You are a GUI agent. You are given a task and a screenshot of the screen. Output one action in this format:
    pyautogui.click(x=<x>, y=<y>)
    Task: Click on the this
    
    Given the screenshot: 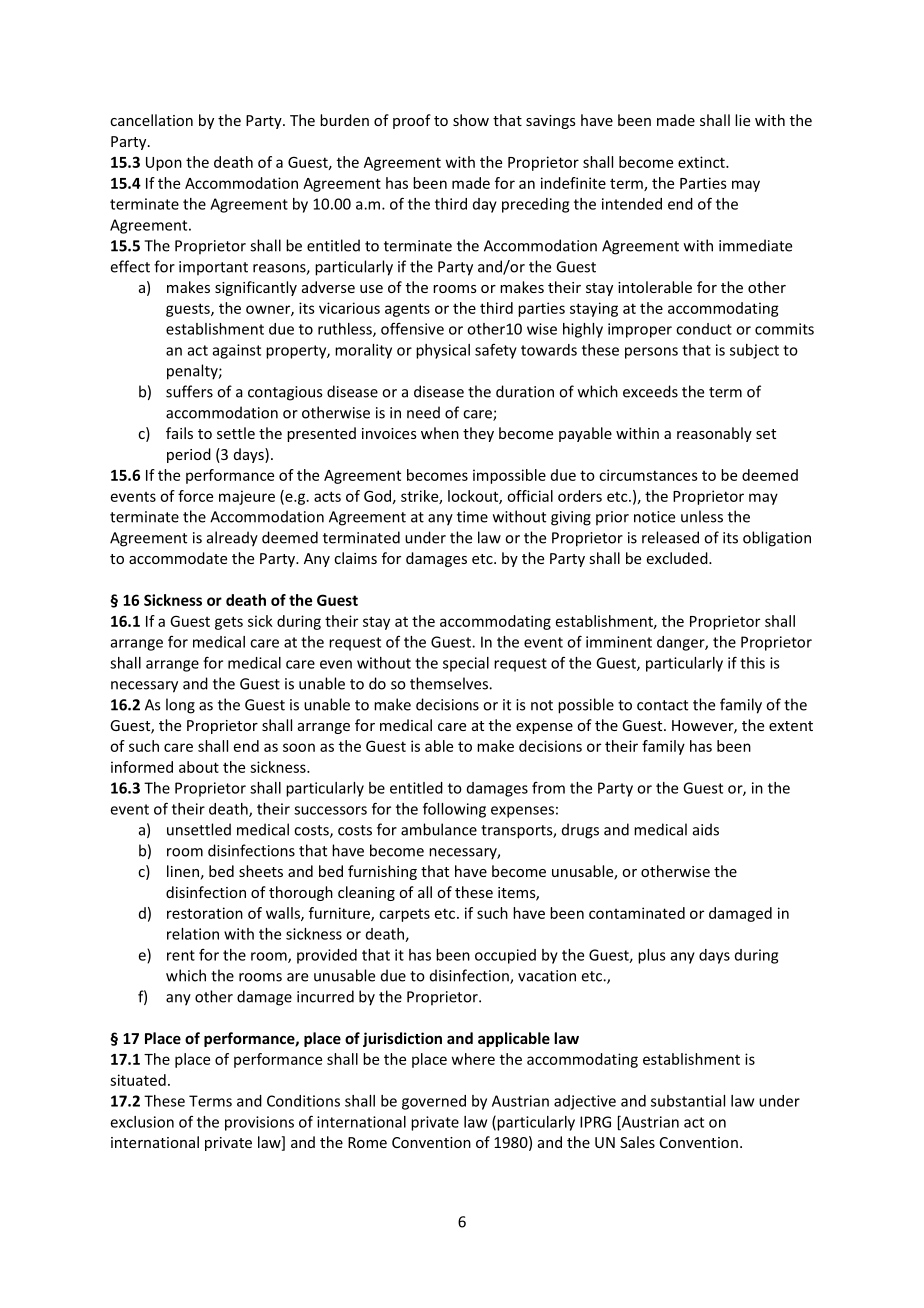 What is the action you would take?
    pyautogui.click(x=752, y=663)
